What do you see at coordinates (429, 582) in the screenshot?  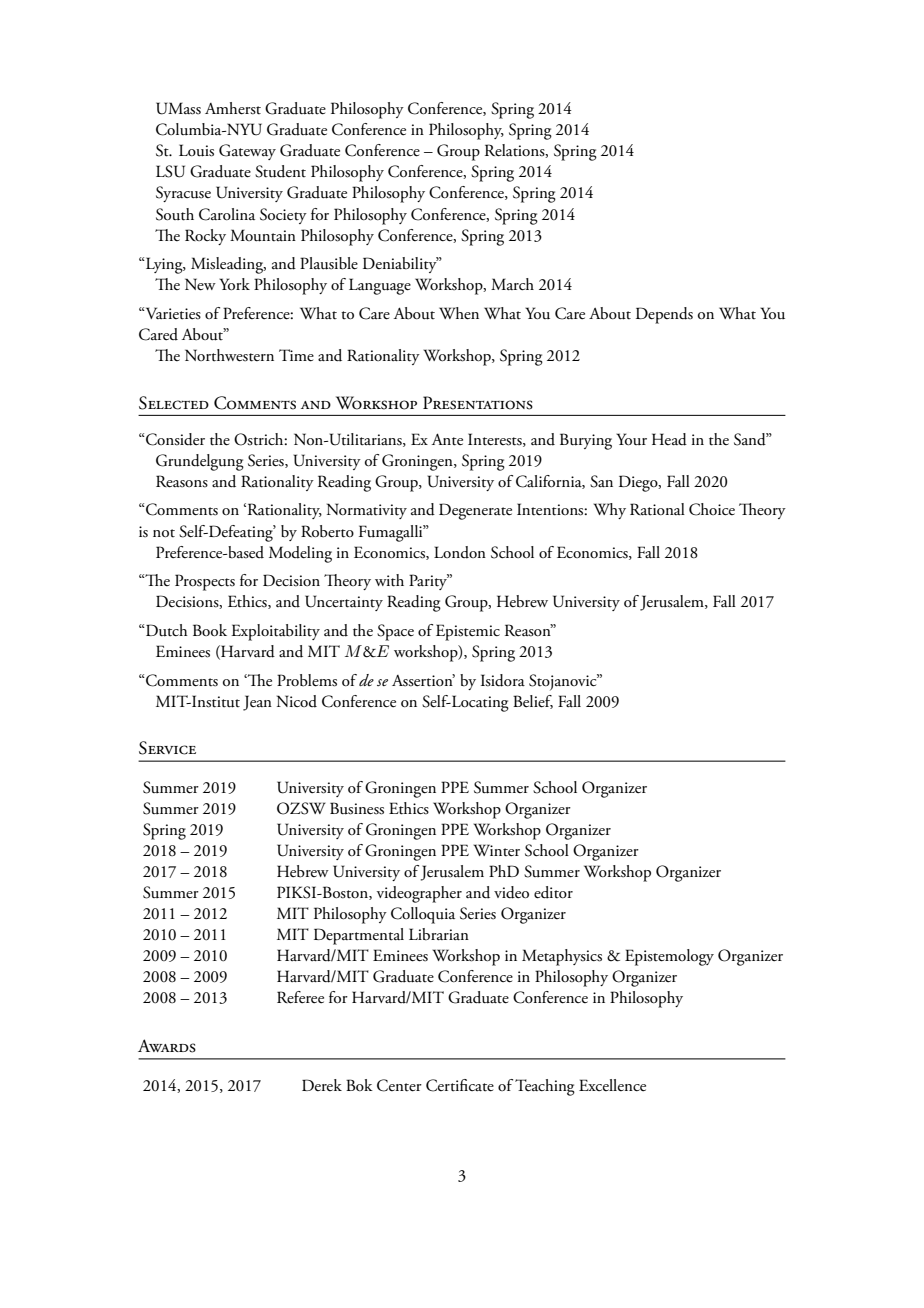 I see `Parity` at bounding box center [429, 582].
